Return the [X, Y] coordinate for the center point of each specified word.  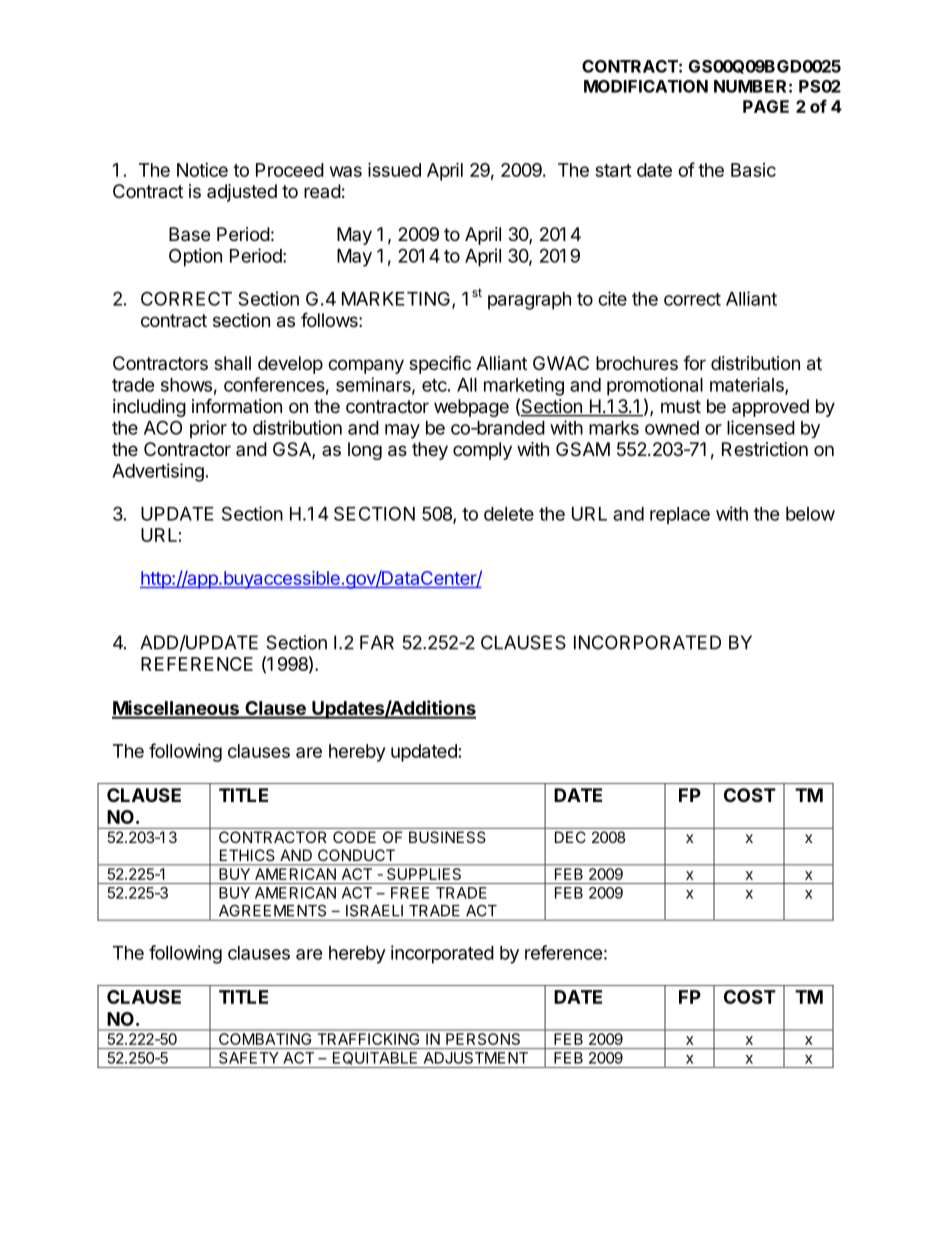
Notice [202, 170]
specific [440, 364]
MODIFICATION [646, 86]
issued [394, 169]
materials [748, 385]
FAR [377, 642]
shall [232, 363]
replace [680, 515]
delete [509, 514]
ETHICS [247, 855]
